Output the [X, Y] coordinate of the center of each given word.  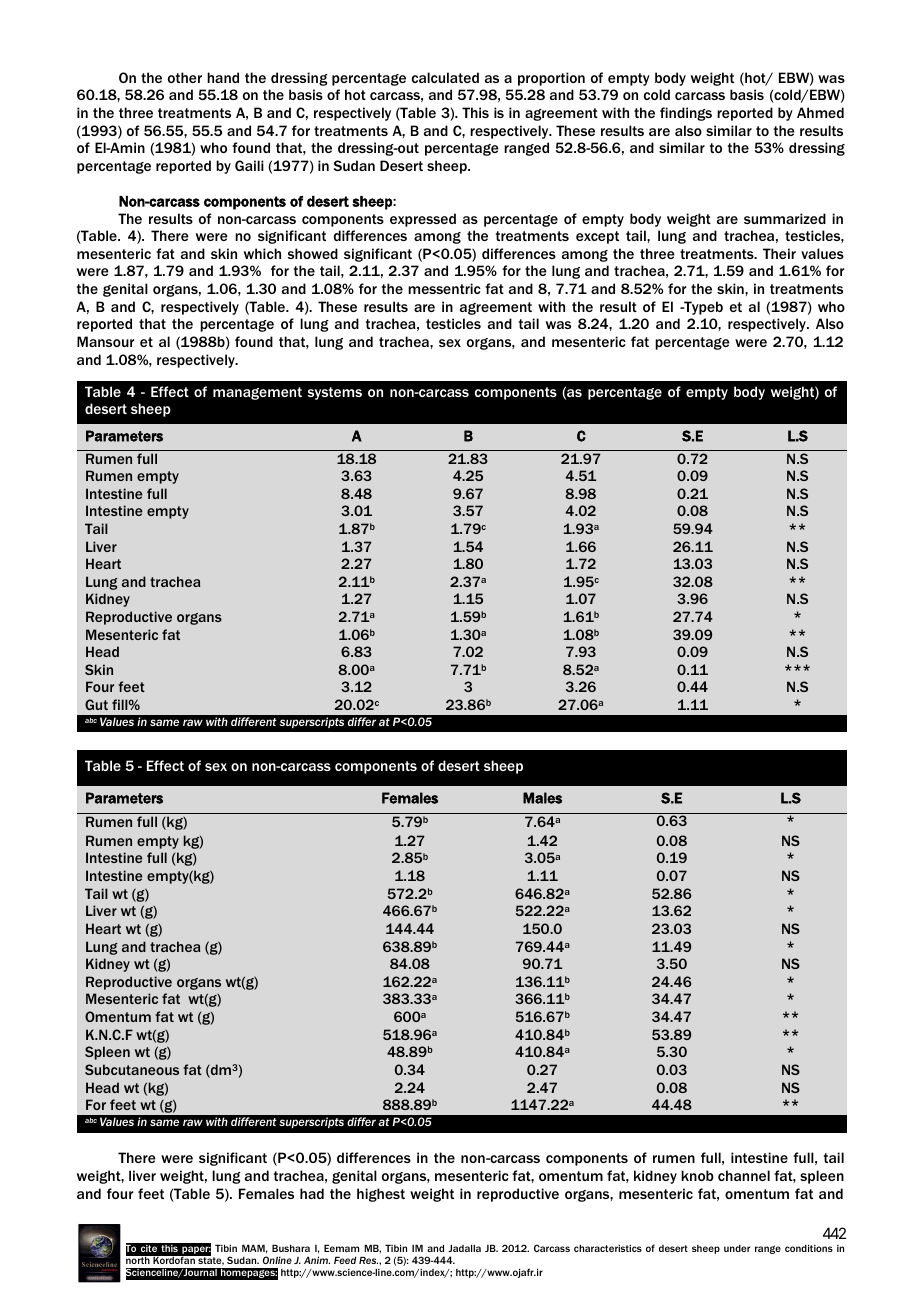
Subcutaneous [132, 1069]
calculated [445, 77]
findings [686, 114]
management [257, 393]
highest [381, 1195]
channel [744, 1175]
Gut [96, 704]
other [185, 77]
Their [779, 253]
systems [335, 393]
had [312, 1193]
